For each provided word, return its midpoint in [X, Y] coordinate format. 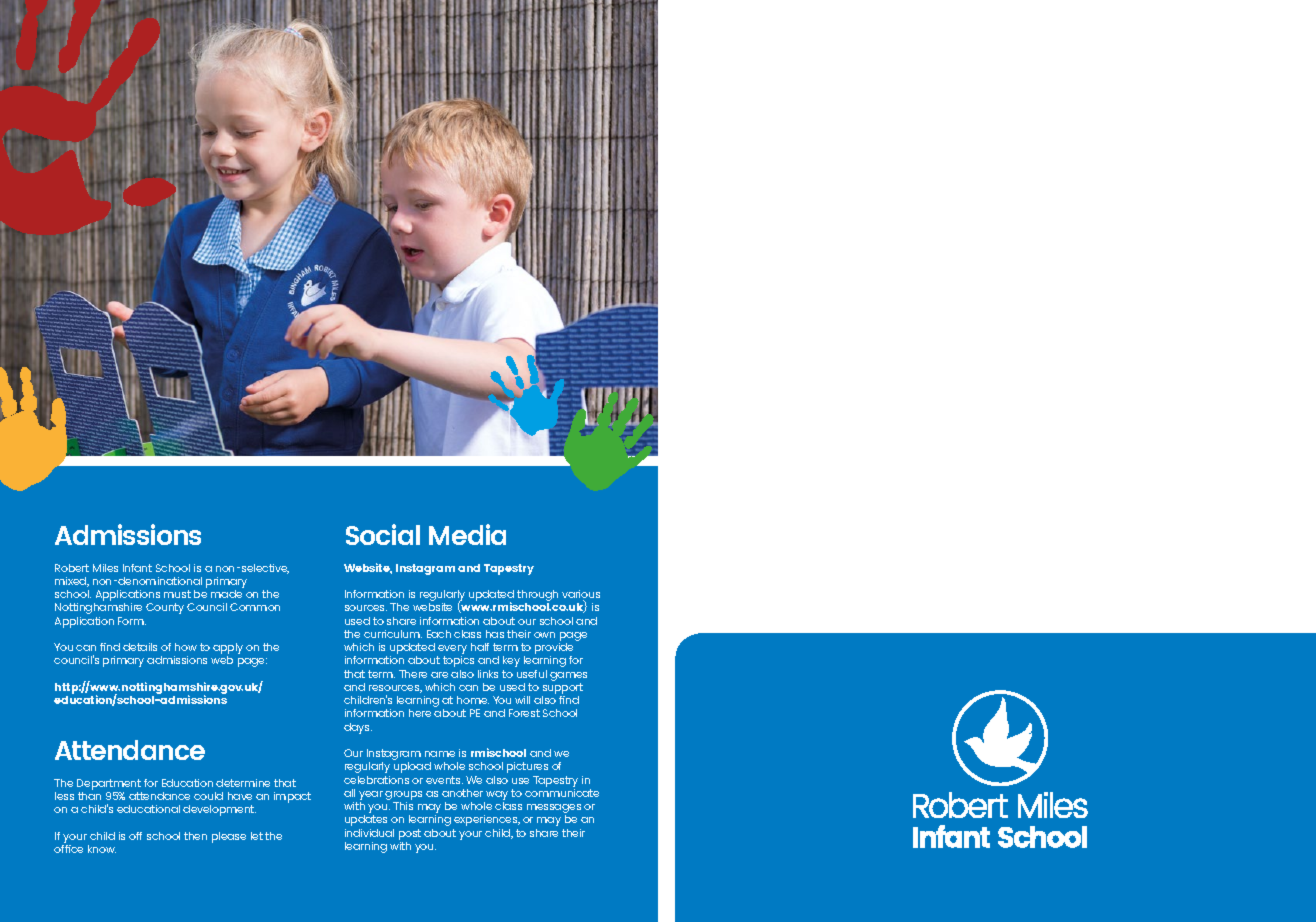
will [522, 700]
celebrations [376, 780]
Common [255, 607]
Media [467, 534]
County [165, 608]
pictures [527, 767]
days [358, 728]
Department [109, 786]
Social [383, 534]
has [495, 634]
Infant [137, 568]
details [140, 647]
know [102, 849]
